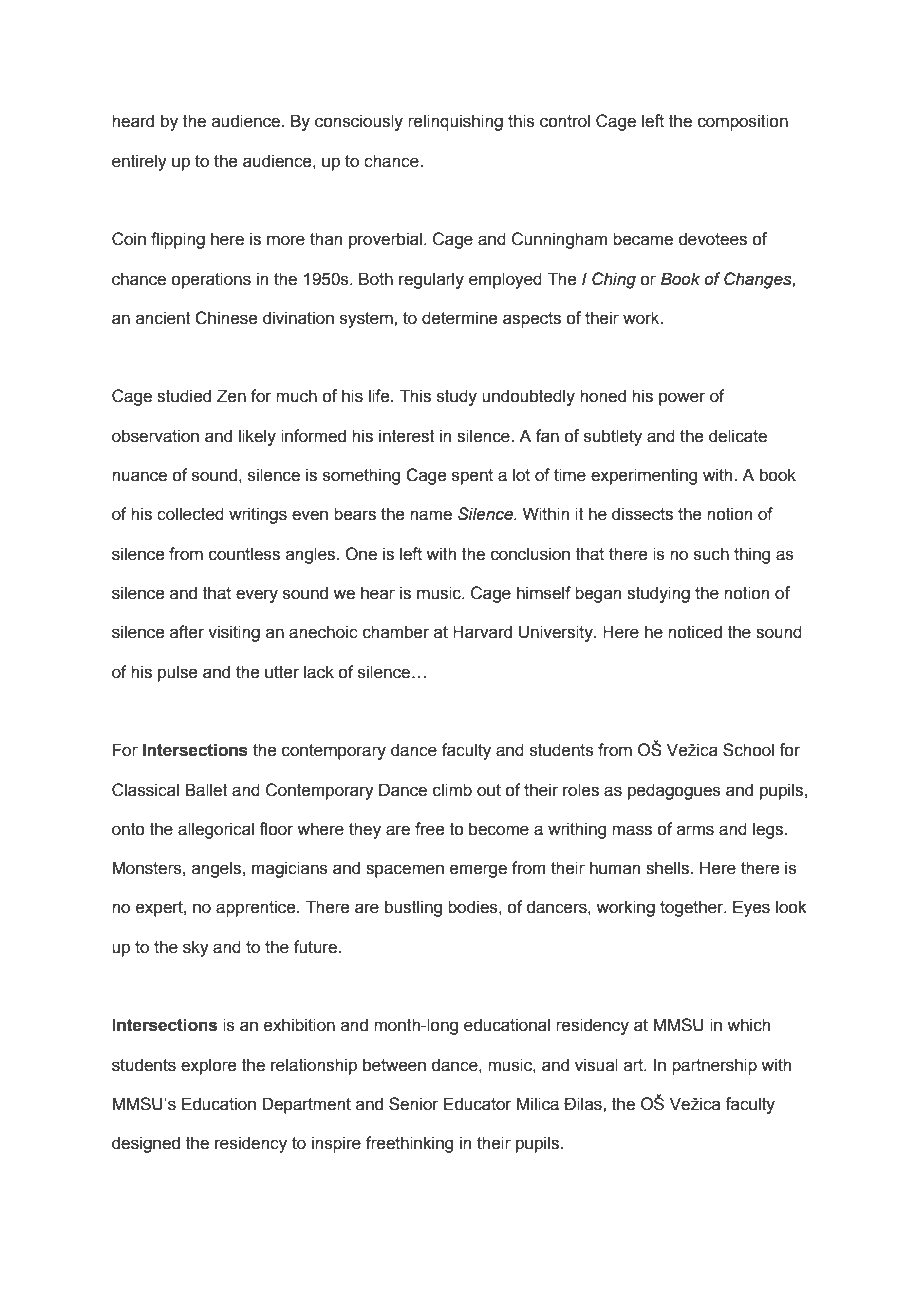 The height and width of the screenshot is (1308, 924). What do you see at coordinates (455, 122) in the screenshot?
I see `relinquishing` at bounding box center [455, 122].
